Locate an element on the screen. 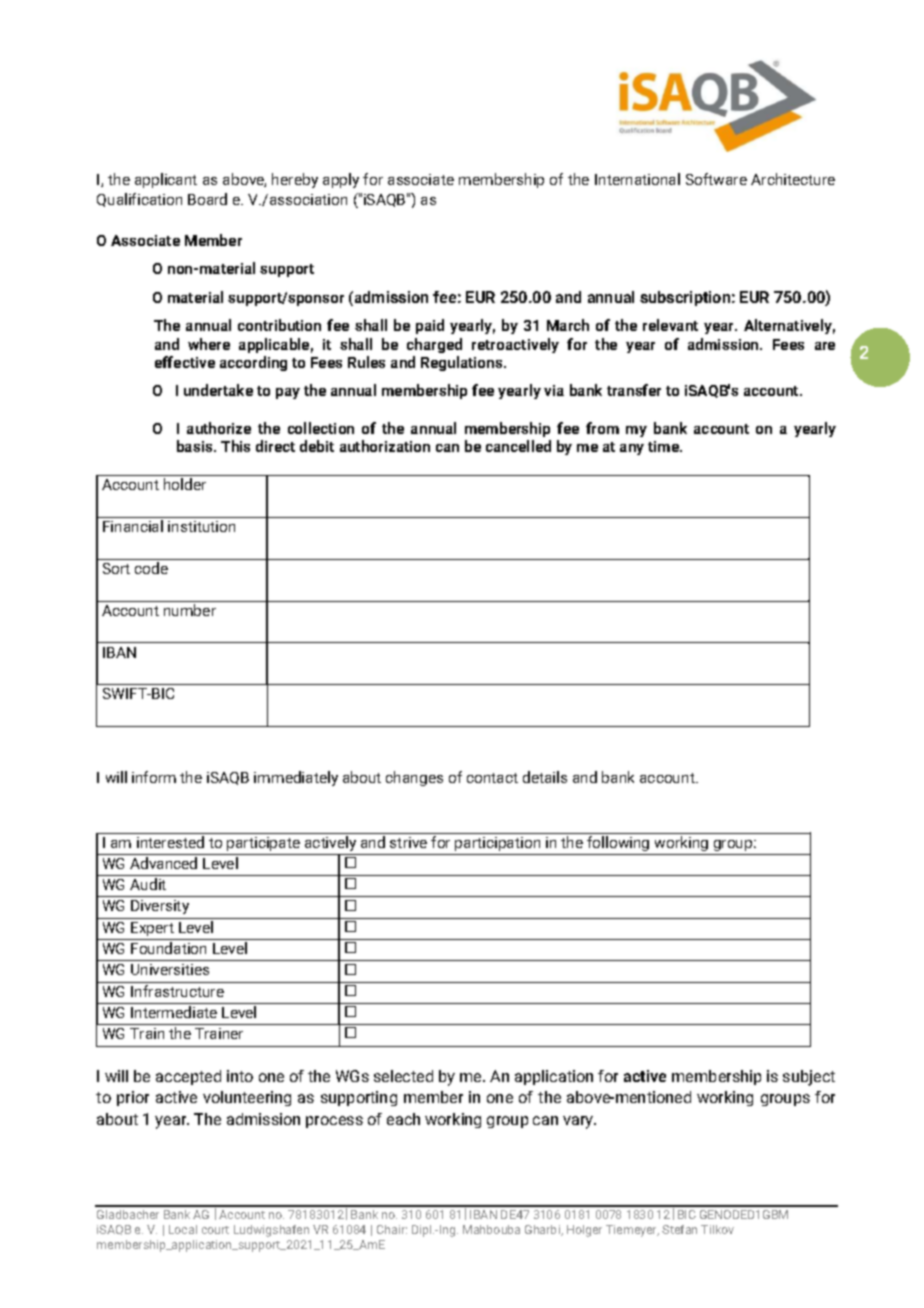 The height and width of the screenshot is (1308, 924). details is located at coordinates (545, 777).
